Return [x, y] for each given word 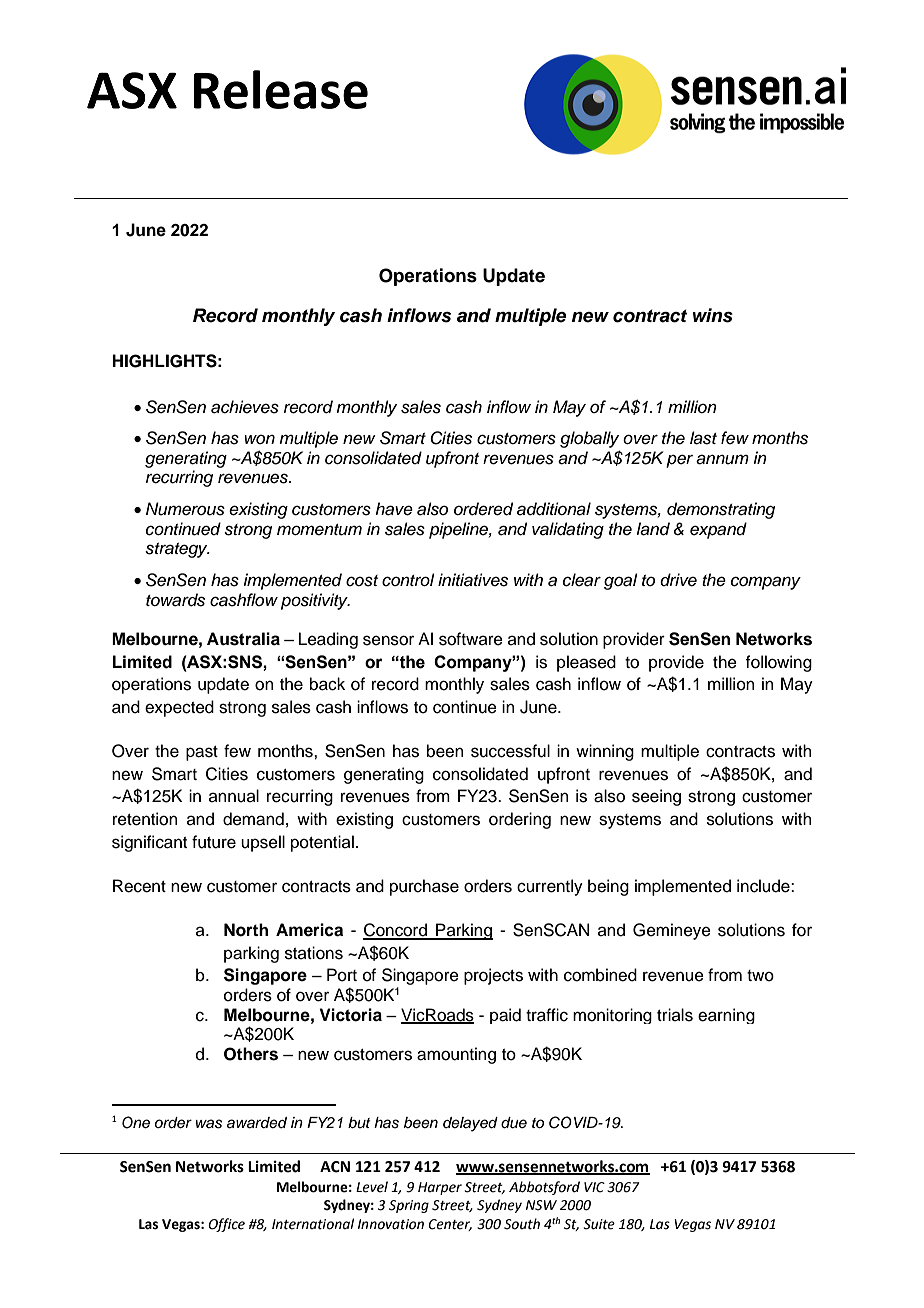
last [703, 438]
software [471, 639]
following [778, 663]
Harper [440, 1188]
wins [713, 315]
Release [281, 89]
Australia [243, 639]
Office [226, 1225]
